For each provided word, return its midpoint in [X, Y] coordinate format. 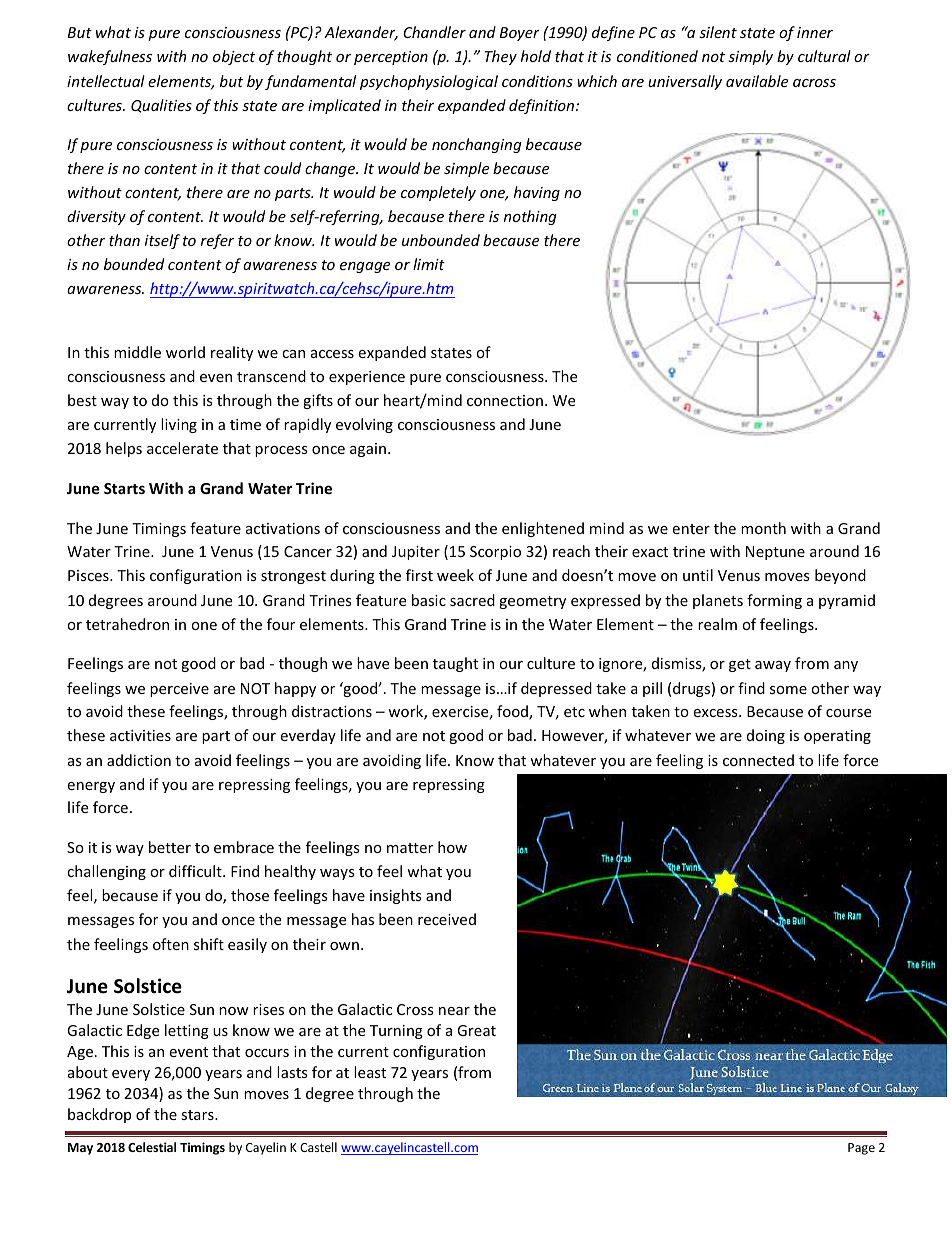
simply [750, 57]
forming [774, 601]
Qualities [161, 106]
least [370, 1072]
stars [198, 1115]
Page [861, 1149]
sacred [472, 600]
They [500, 57]
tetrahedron [127, 624]
